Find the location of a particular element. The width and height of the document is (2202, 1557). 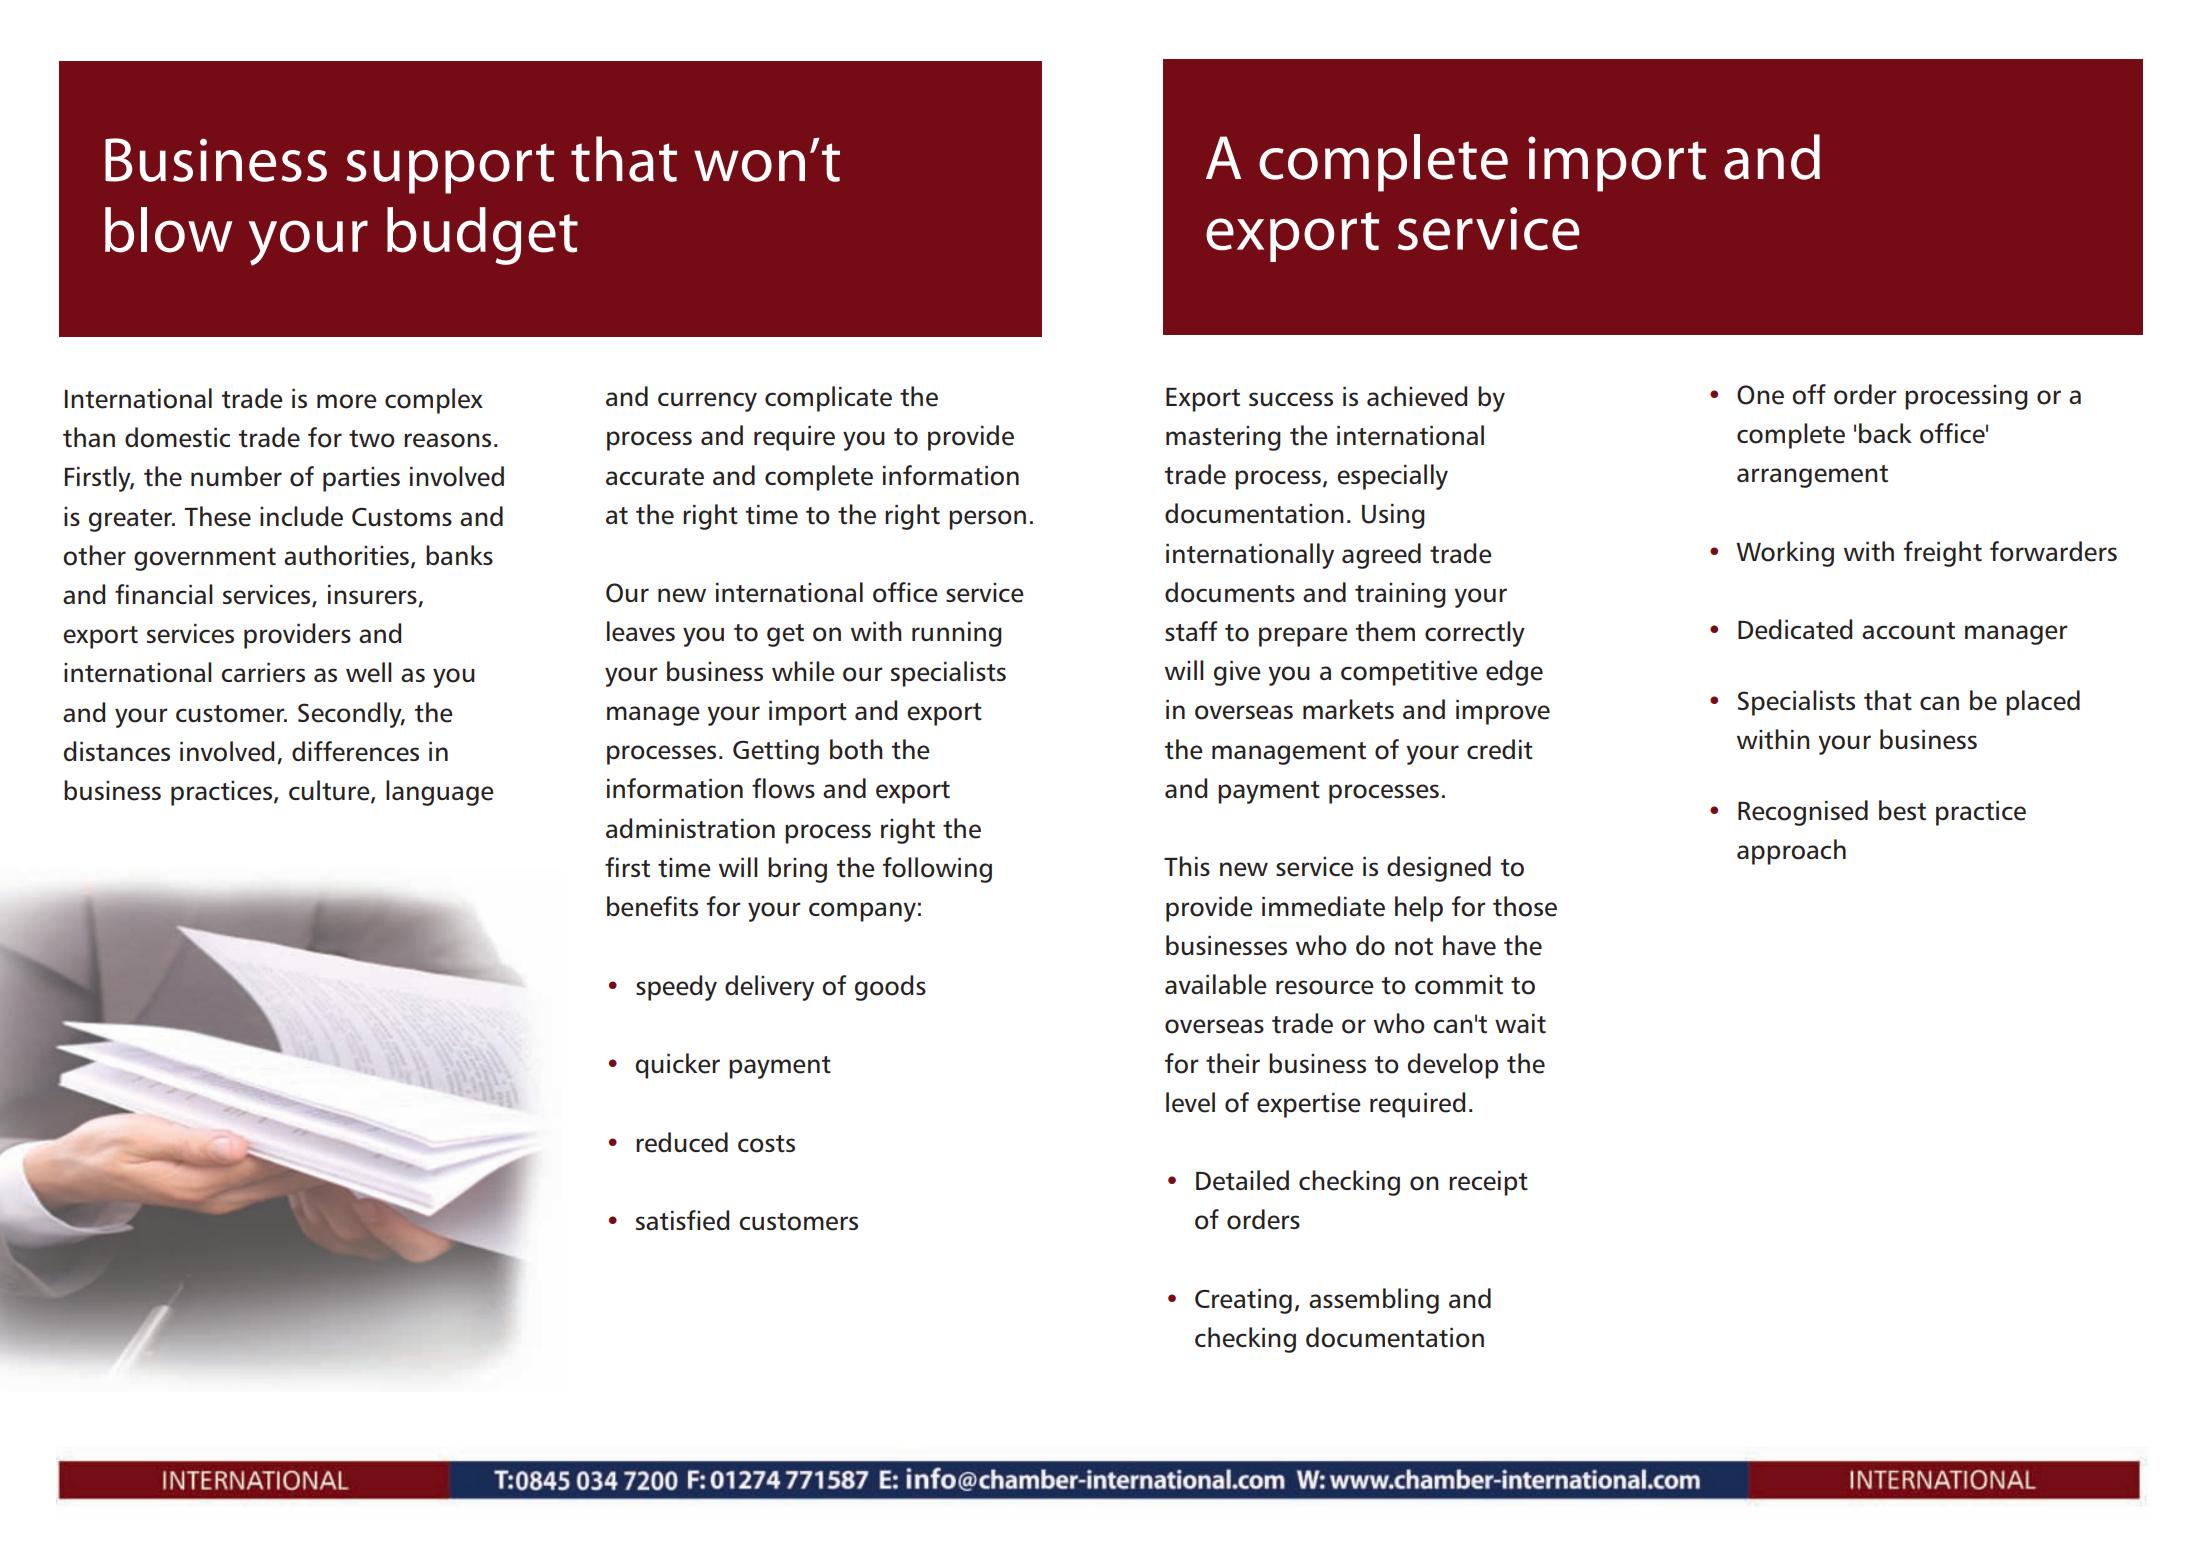

This is located at coordinates (1187, 866).
